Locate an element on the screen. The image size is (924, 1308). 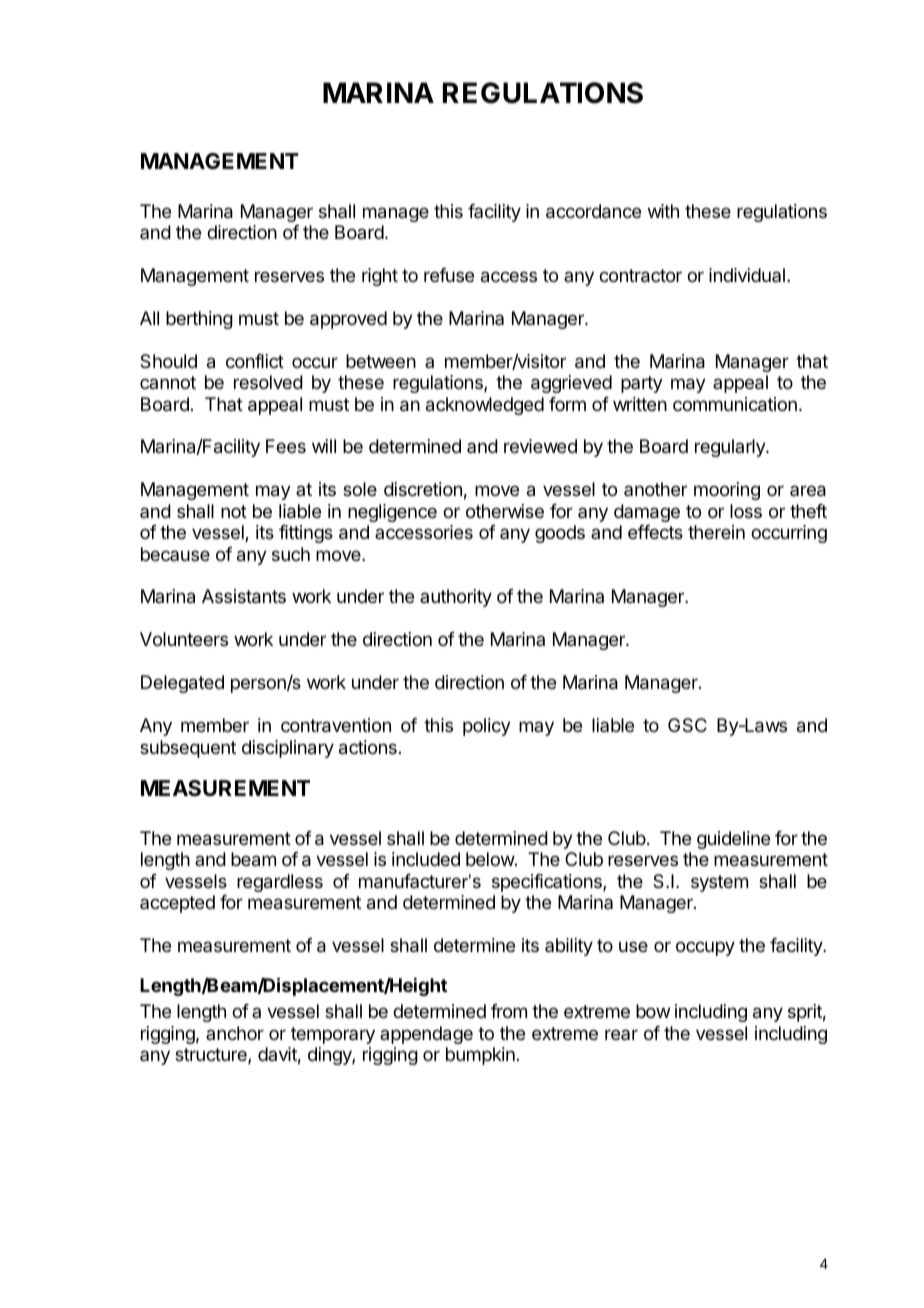
refuse is located at coordinates (449, 275).
